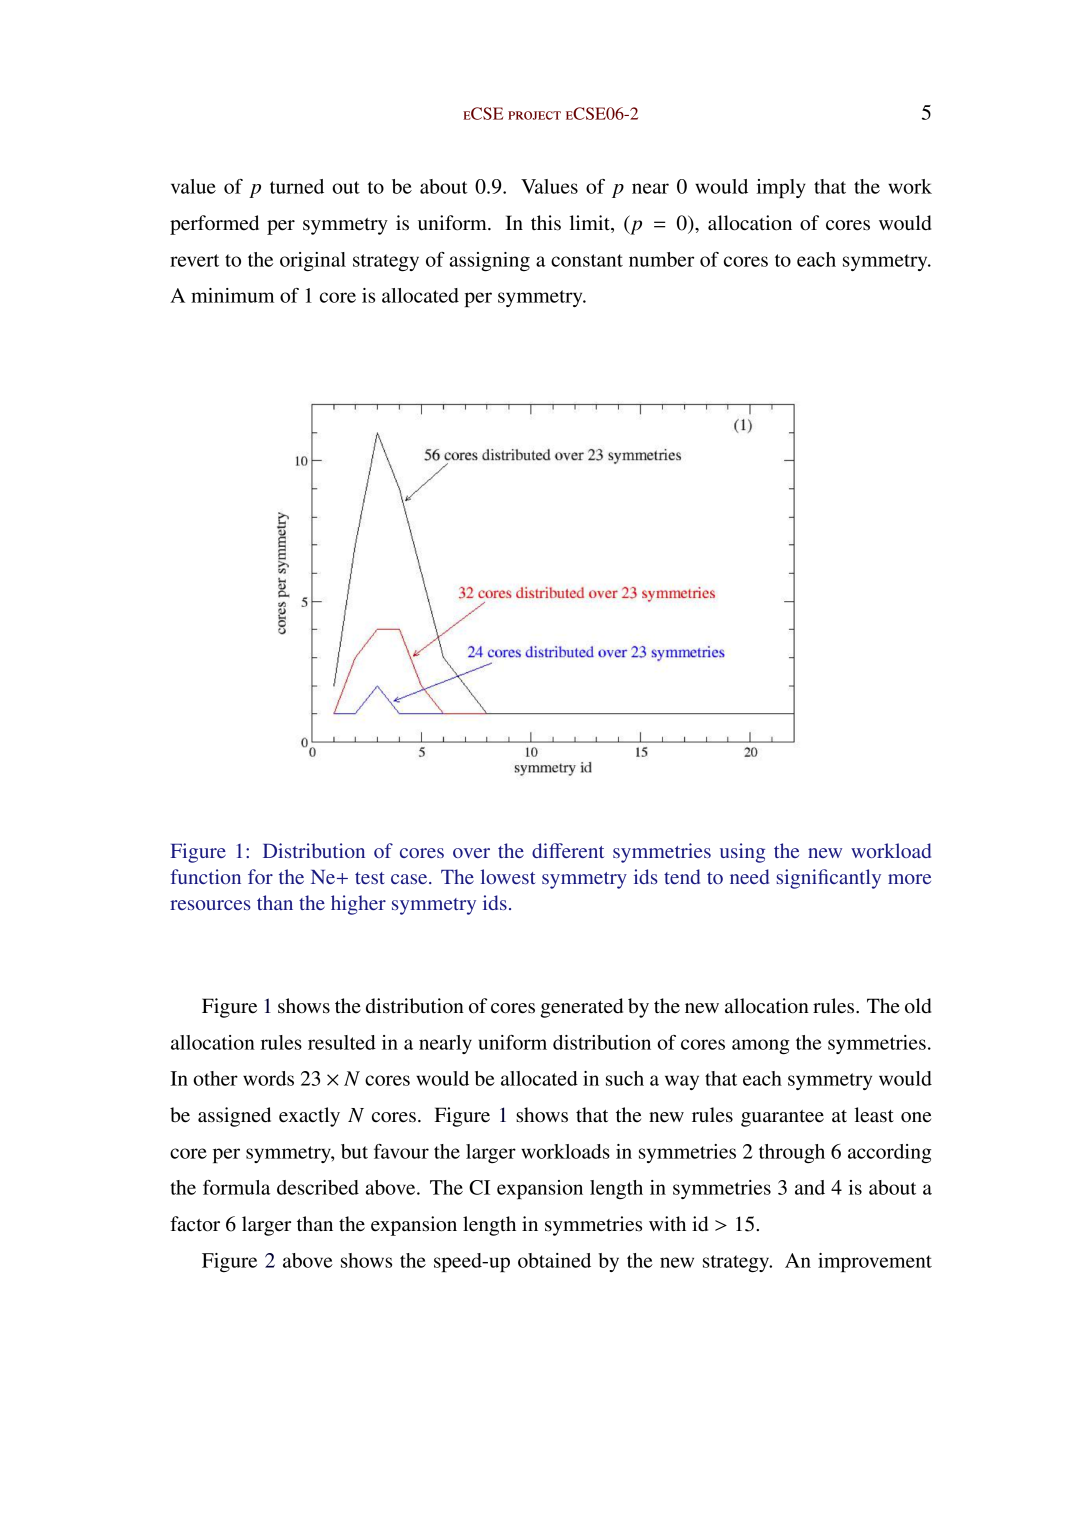  I want to click on project, so click(534, 115).
